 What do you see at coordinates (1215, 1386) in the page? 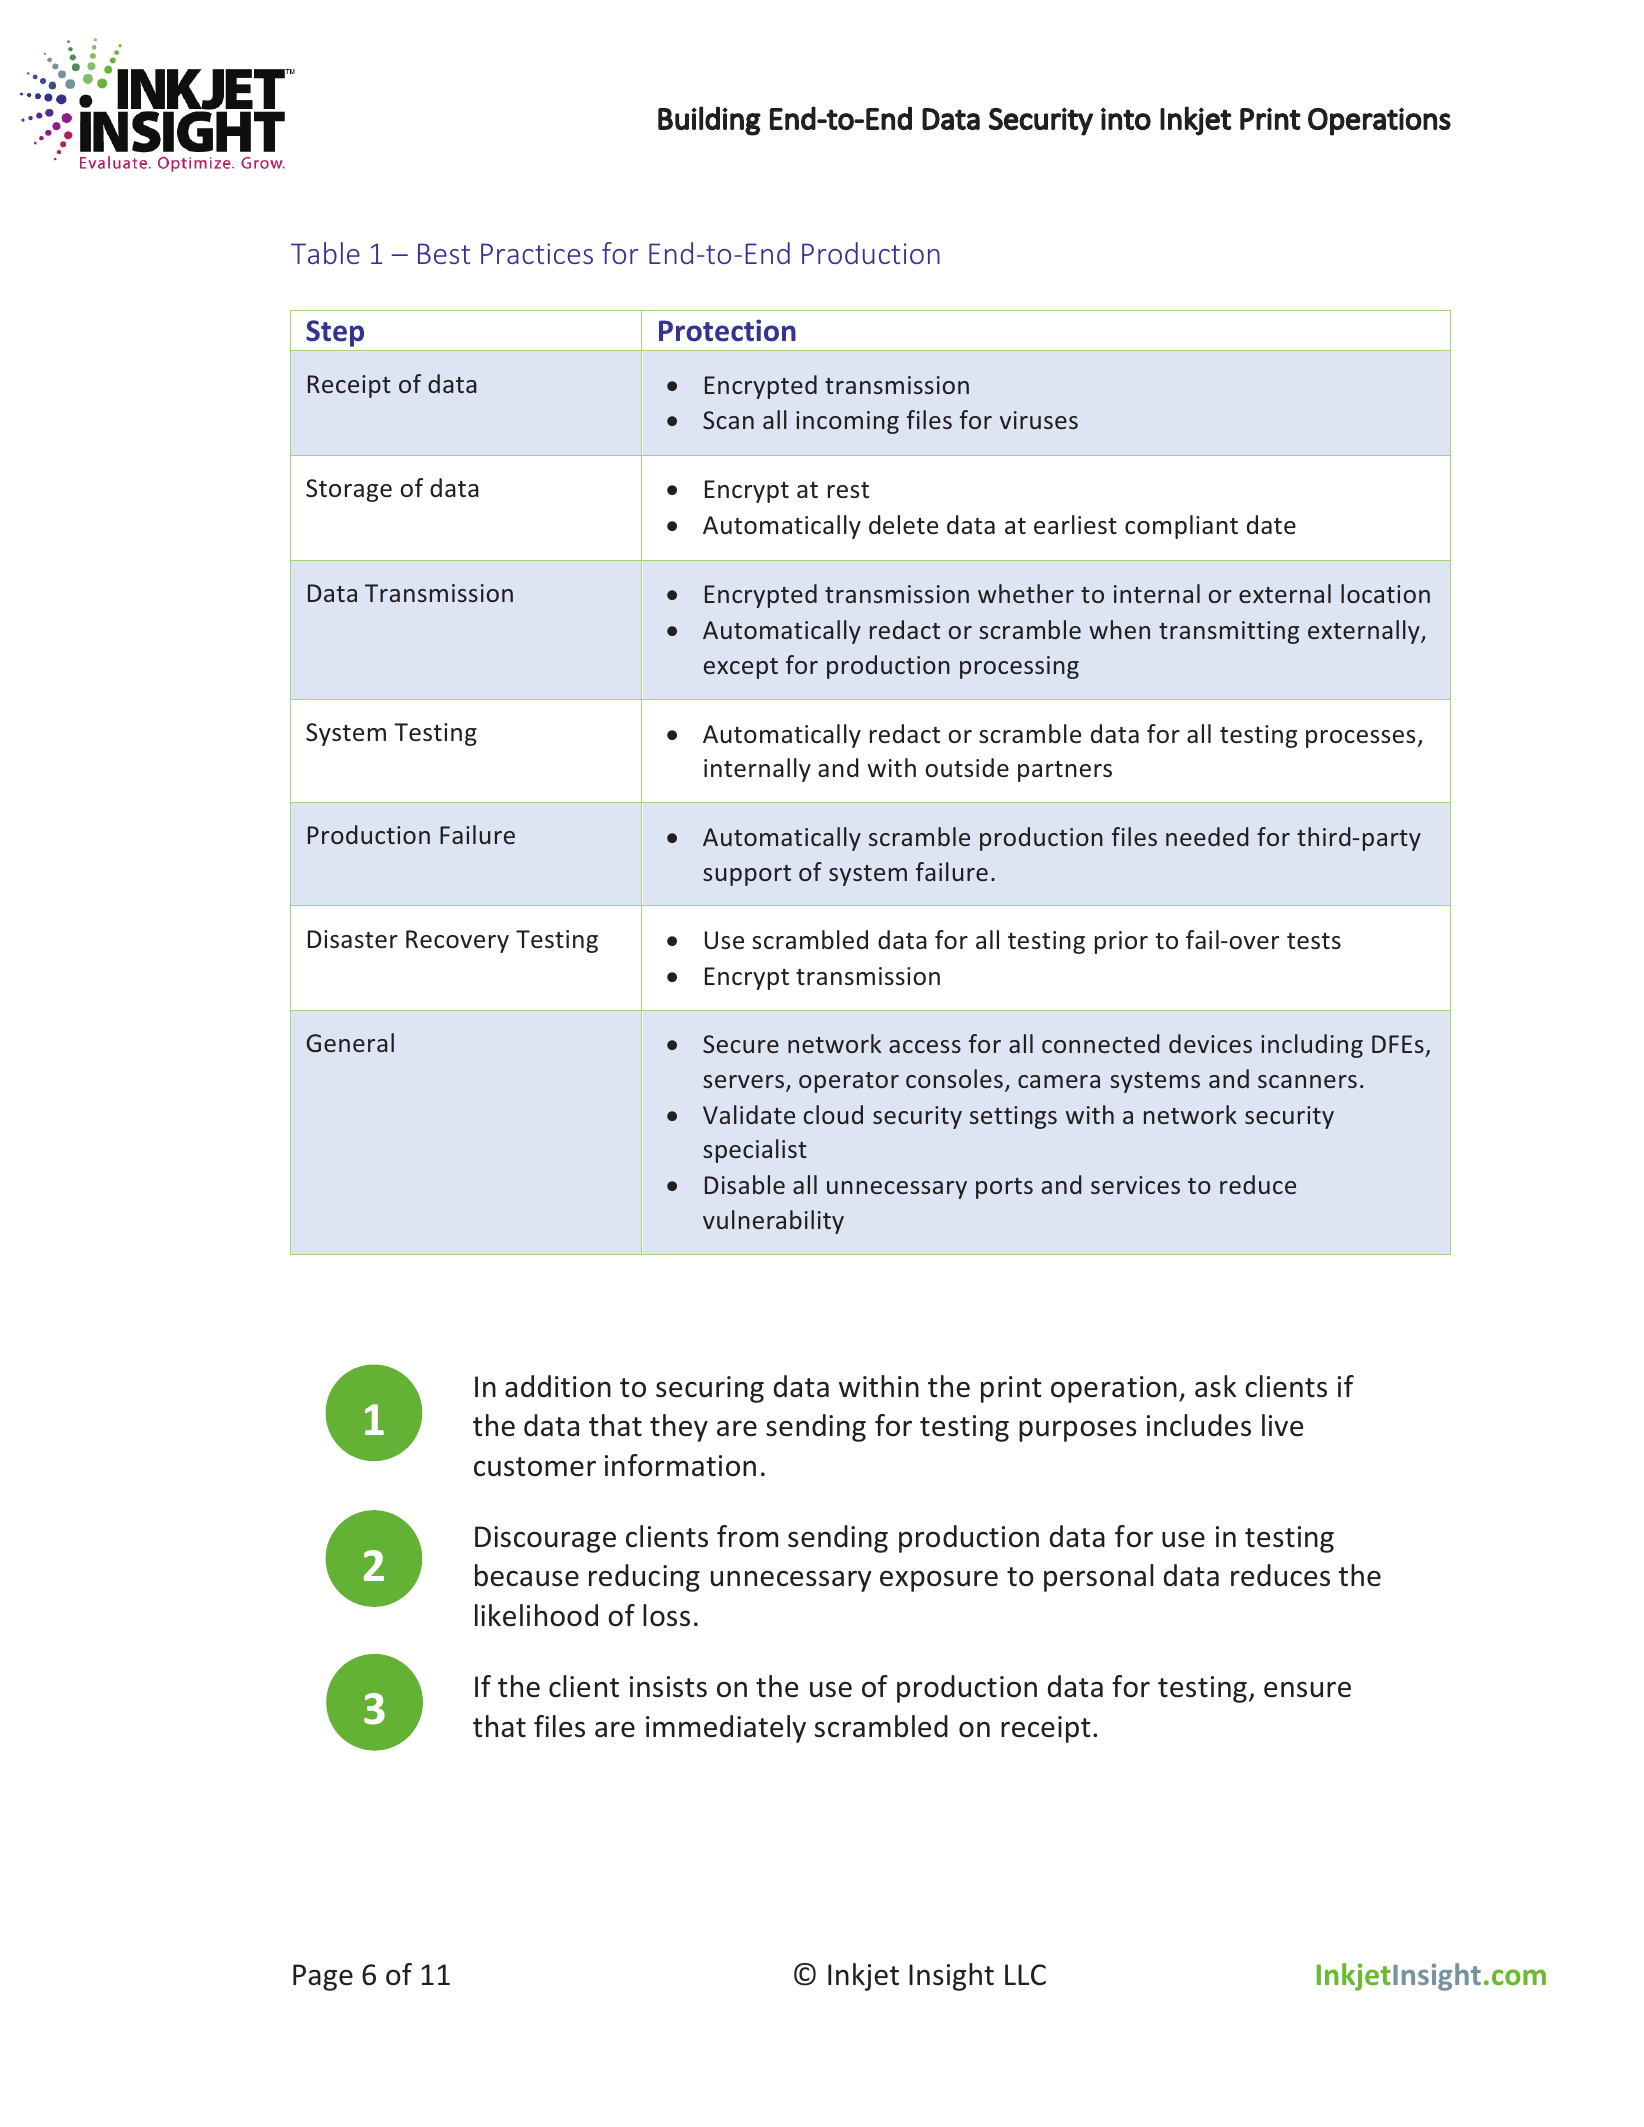
I see `ask` at bounding box center [1215, 1386].
